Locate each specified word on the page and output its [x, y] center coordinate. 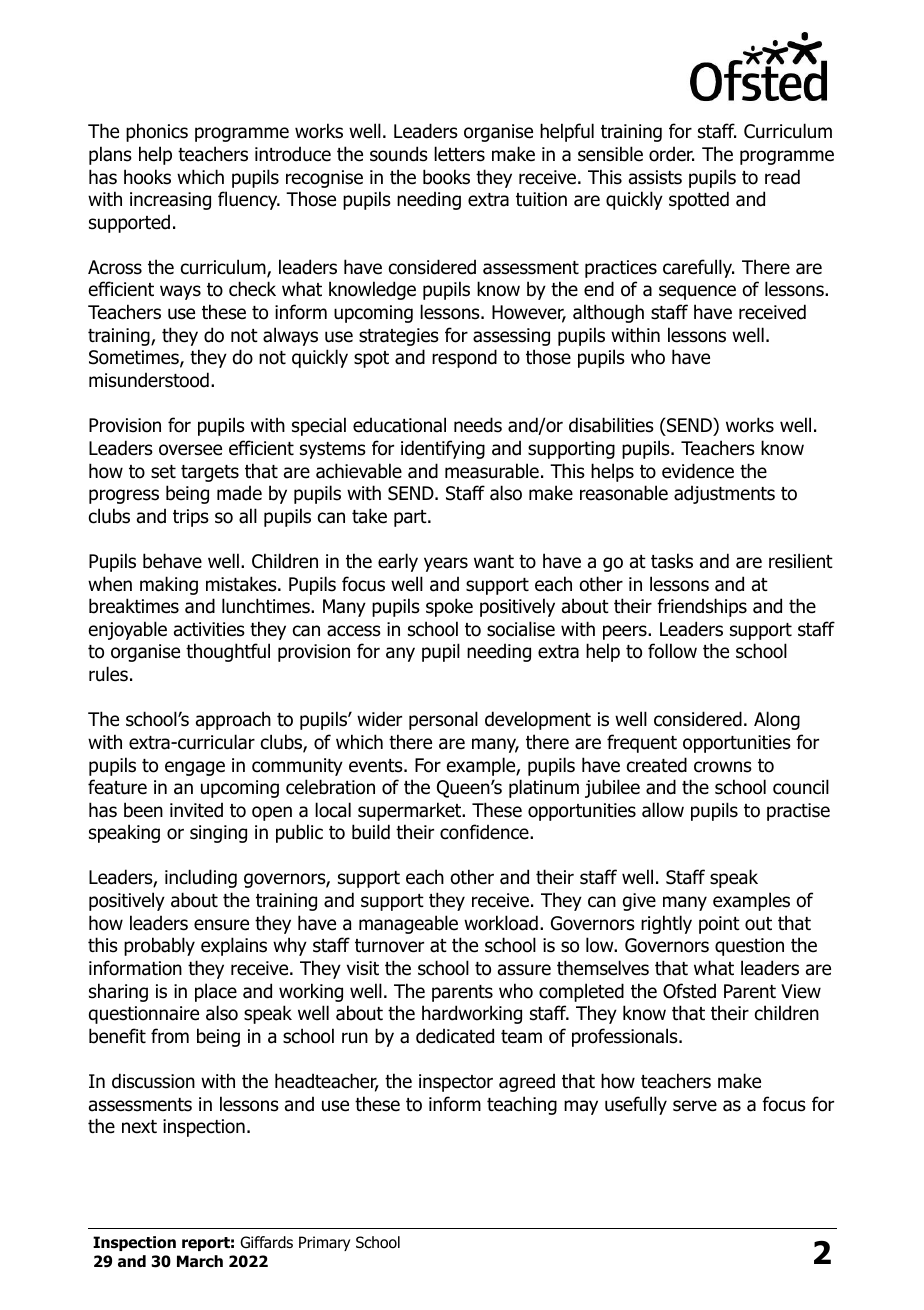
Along [777, 720]
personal [443, 720]
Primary [324, 1243]
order [671, 154]
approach [233, 720]
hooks [147, 177]
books [446, 177]
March [200, 1261]
